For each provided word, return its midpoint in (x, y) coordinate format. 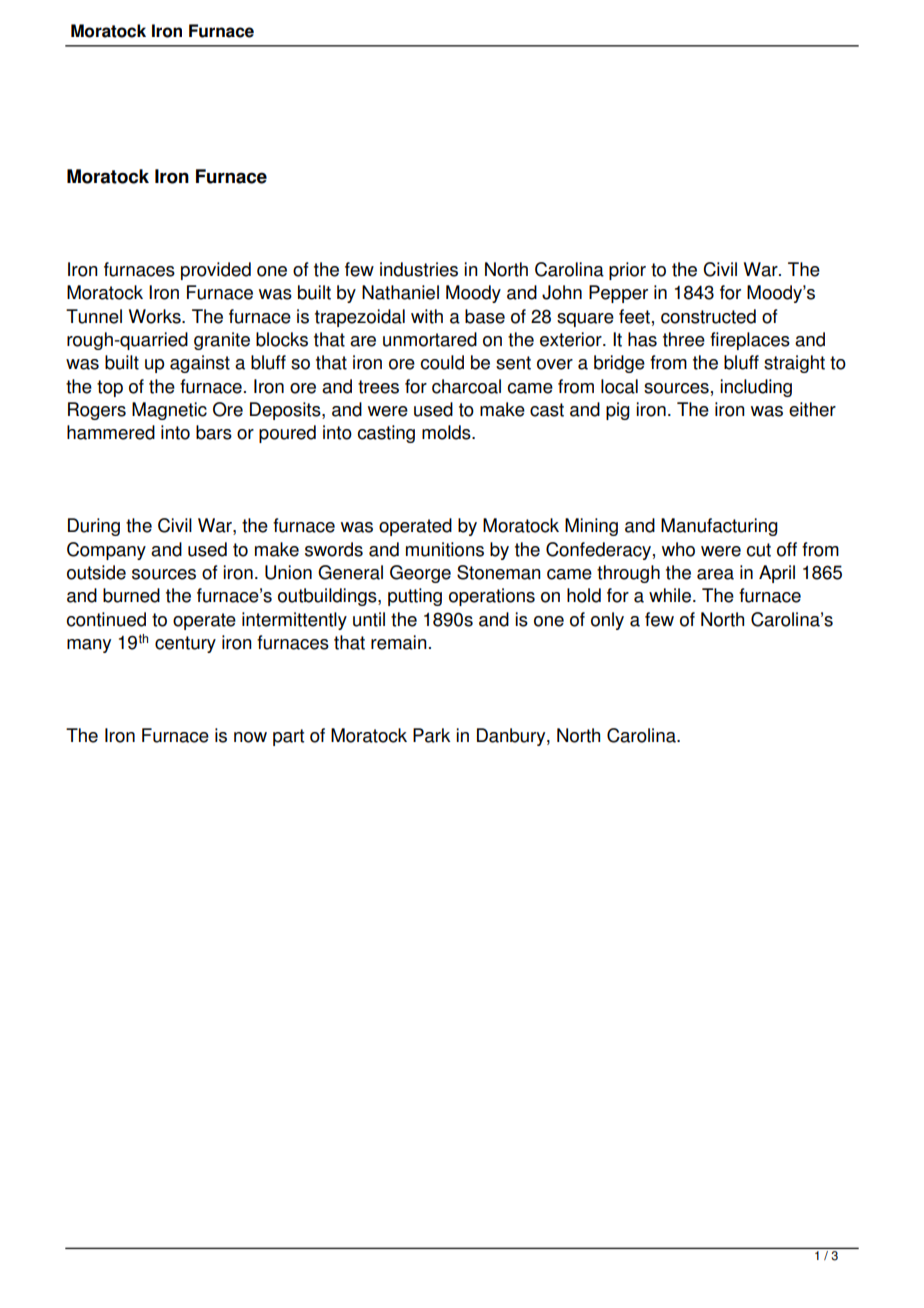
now (250, 737)
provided (216, 271)
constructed (708, 316)
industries (419, 269)
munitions (445, 549)
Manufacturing (719, 527)
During (94, 527)
